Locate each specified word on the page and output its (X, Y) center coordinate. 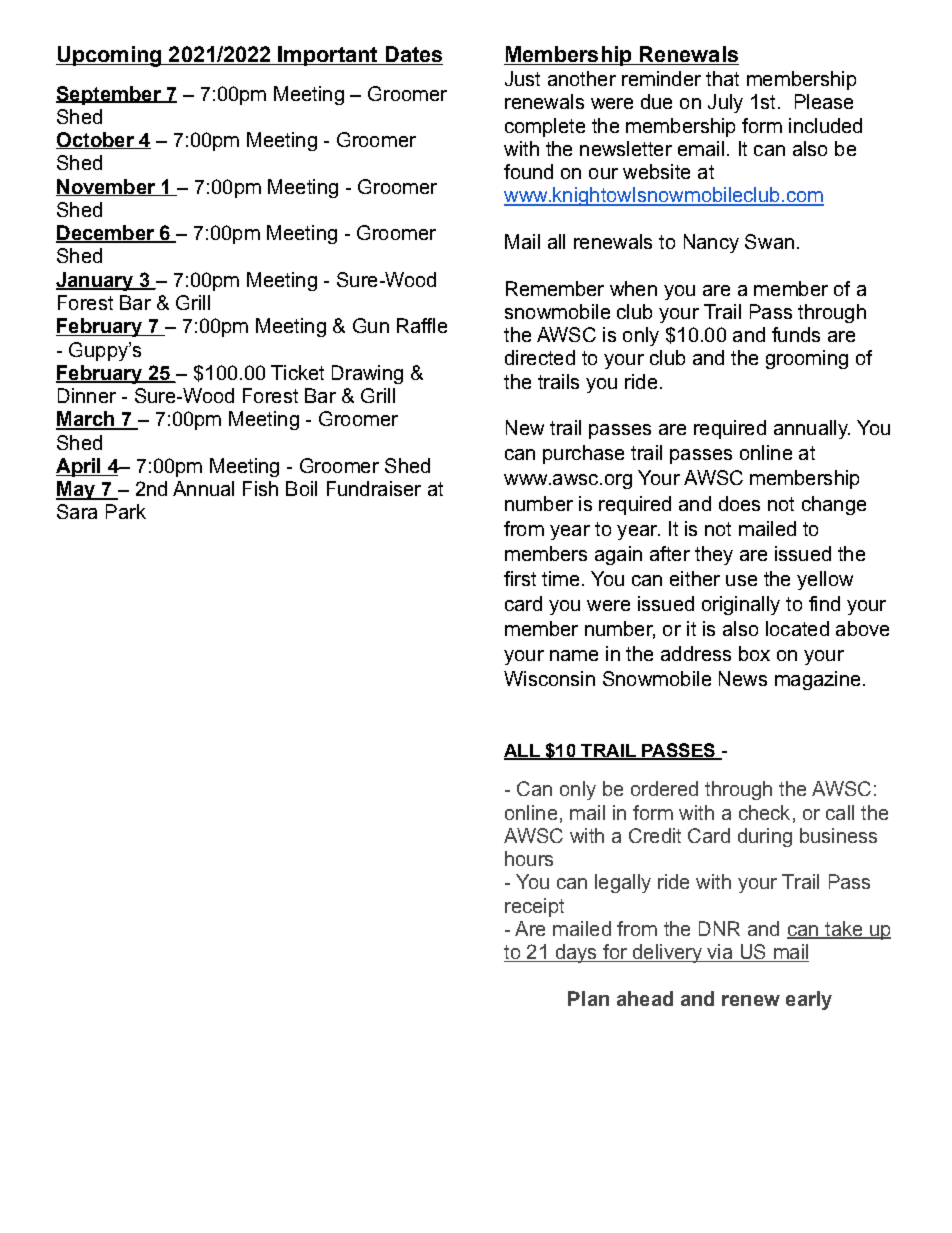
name (574, 655)
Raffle (422, 325)
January (96, 281)
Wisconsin (549, 678)
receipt (534, 907)
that (722, 78)
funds (796, 334)
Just (522, 78)
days (576, 953)
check (764, 812)
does (739, 503)
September (109, 95)
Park (126, 511)
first (520, 578)
